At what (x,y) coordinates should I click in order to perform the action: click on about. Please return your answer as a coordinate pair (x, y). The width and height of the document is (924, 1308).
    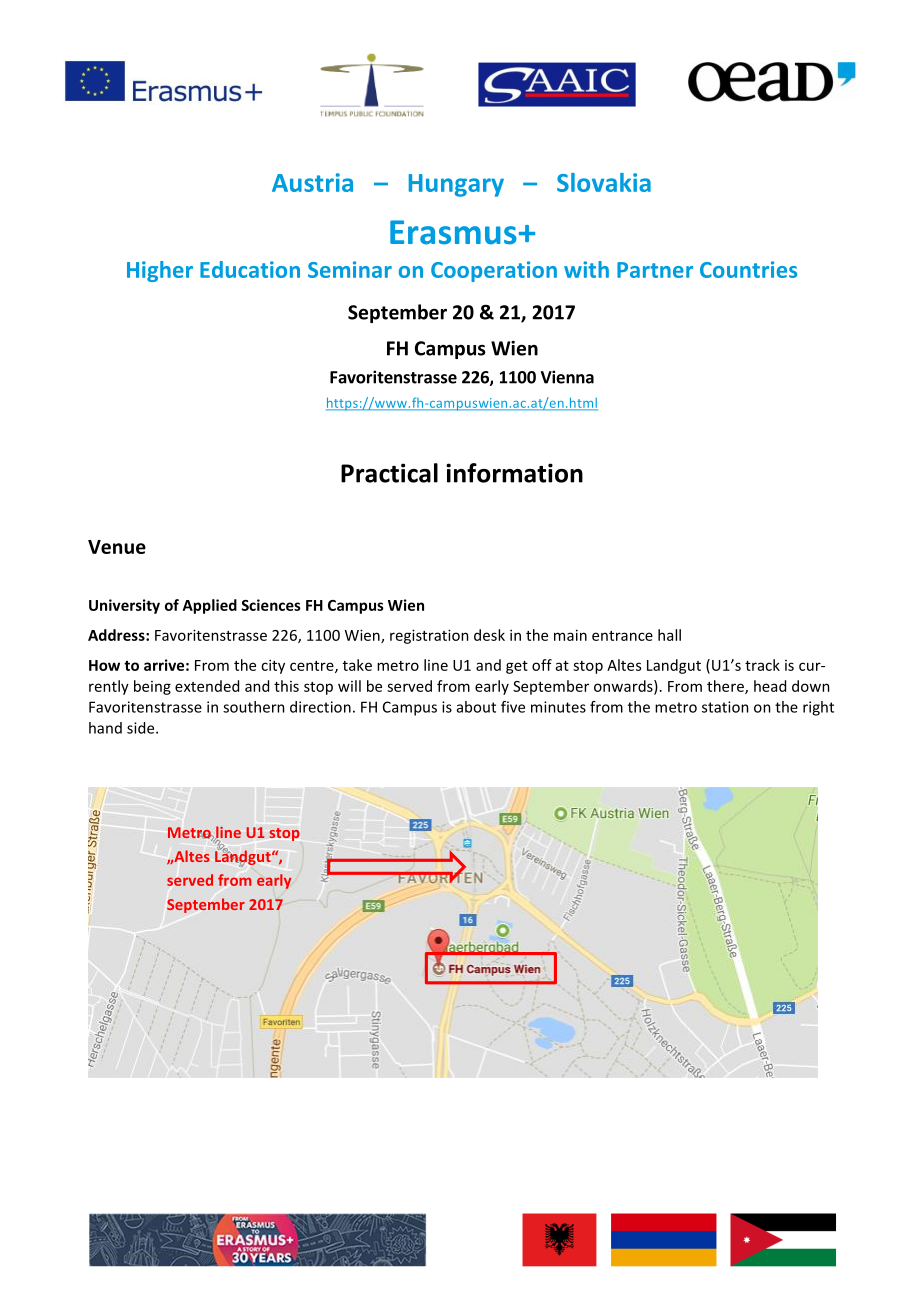
    Looking at the image, I should click on (476, 707).
